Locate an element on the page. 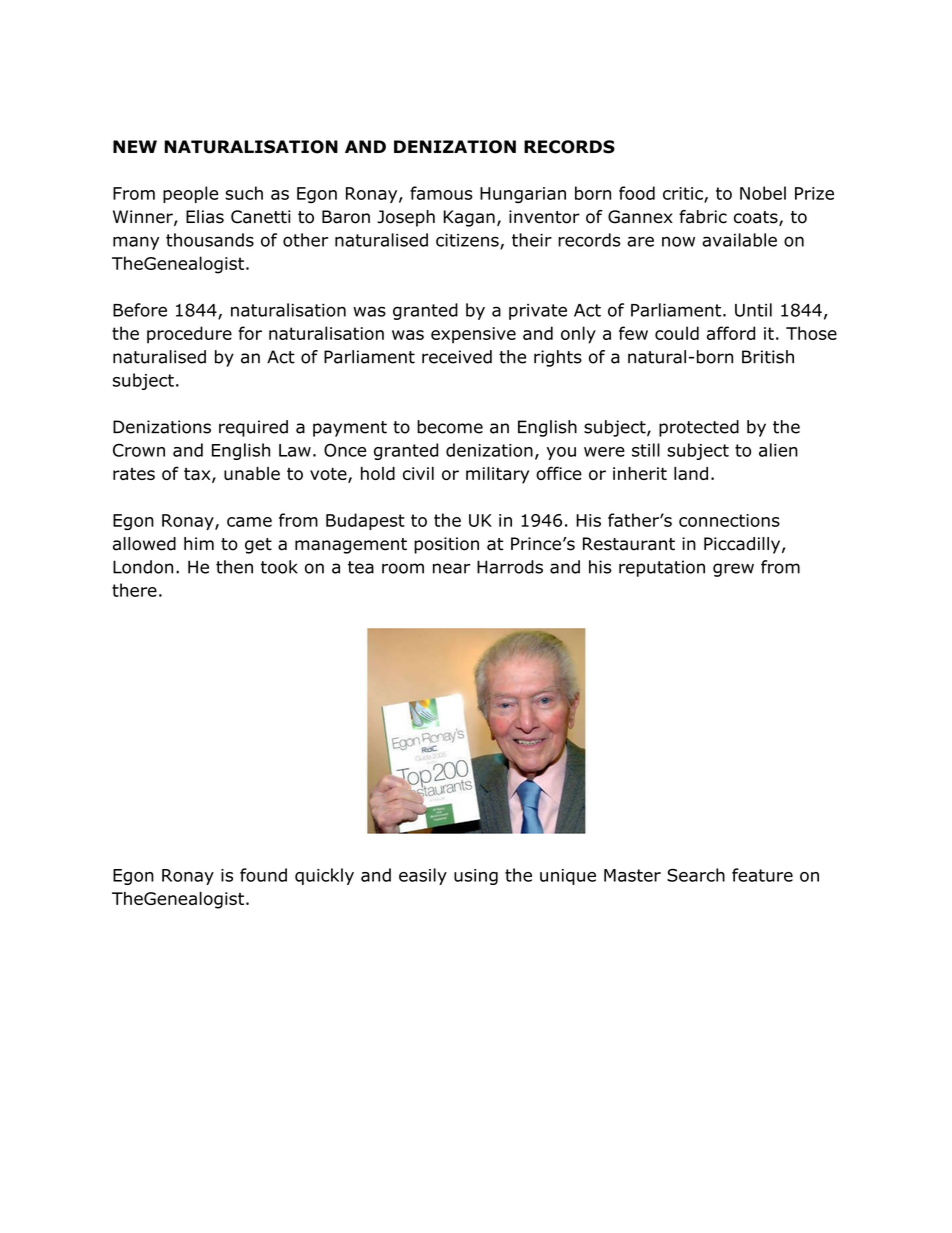 The image size is (952, 1233). using is located at coordinates (476, 877).
